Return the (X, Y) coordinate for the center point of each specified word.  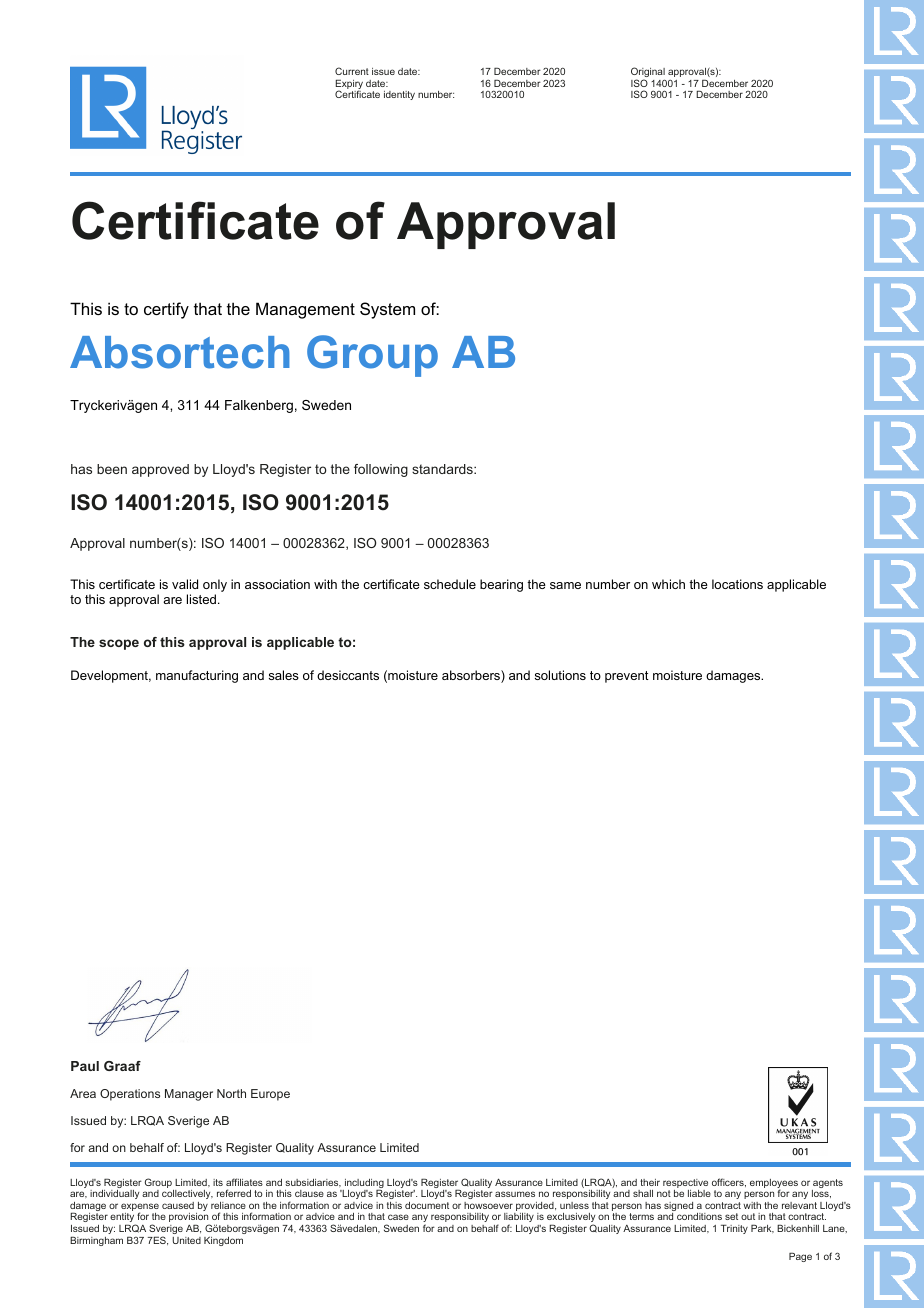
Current (352, 71)
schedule (450, 584)
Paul (85, 1066)
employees (774, 1185)
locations (737, 584)
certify (166, 310)
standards (443, 469)
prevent (627, 677)
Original (648, 73)
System (387, 310)
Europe (270, 1095)
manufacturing (197, 676)
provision (189, 1219)
